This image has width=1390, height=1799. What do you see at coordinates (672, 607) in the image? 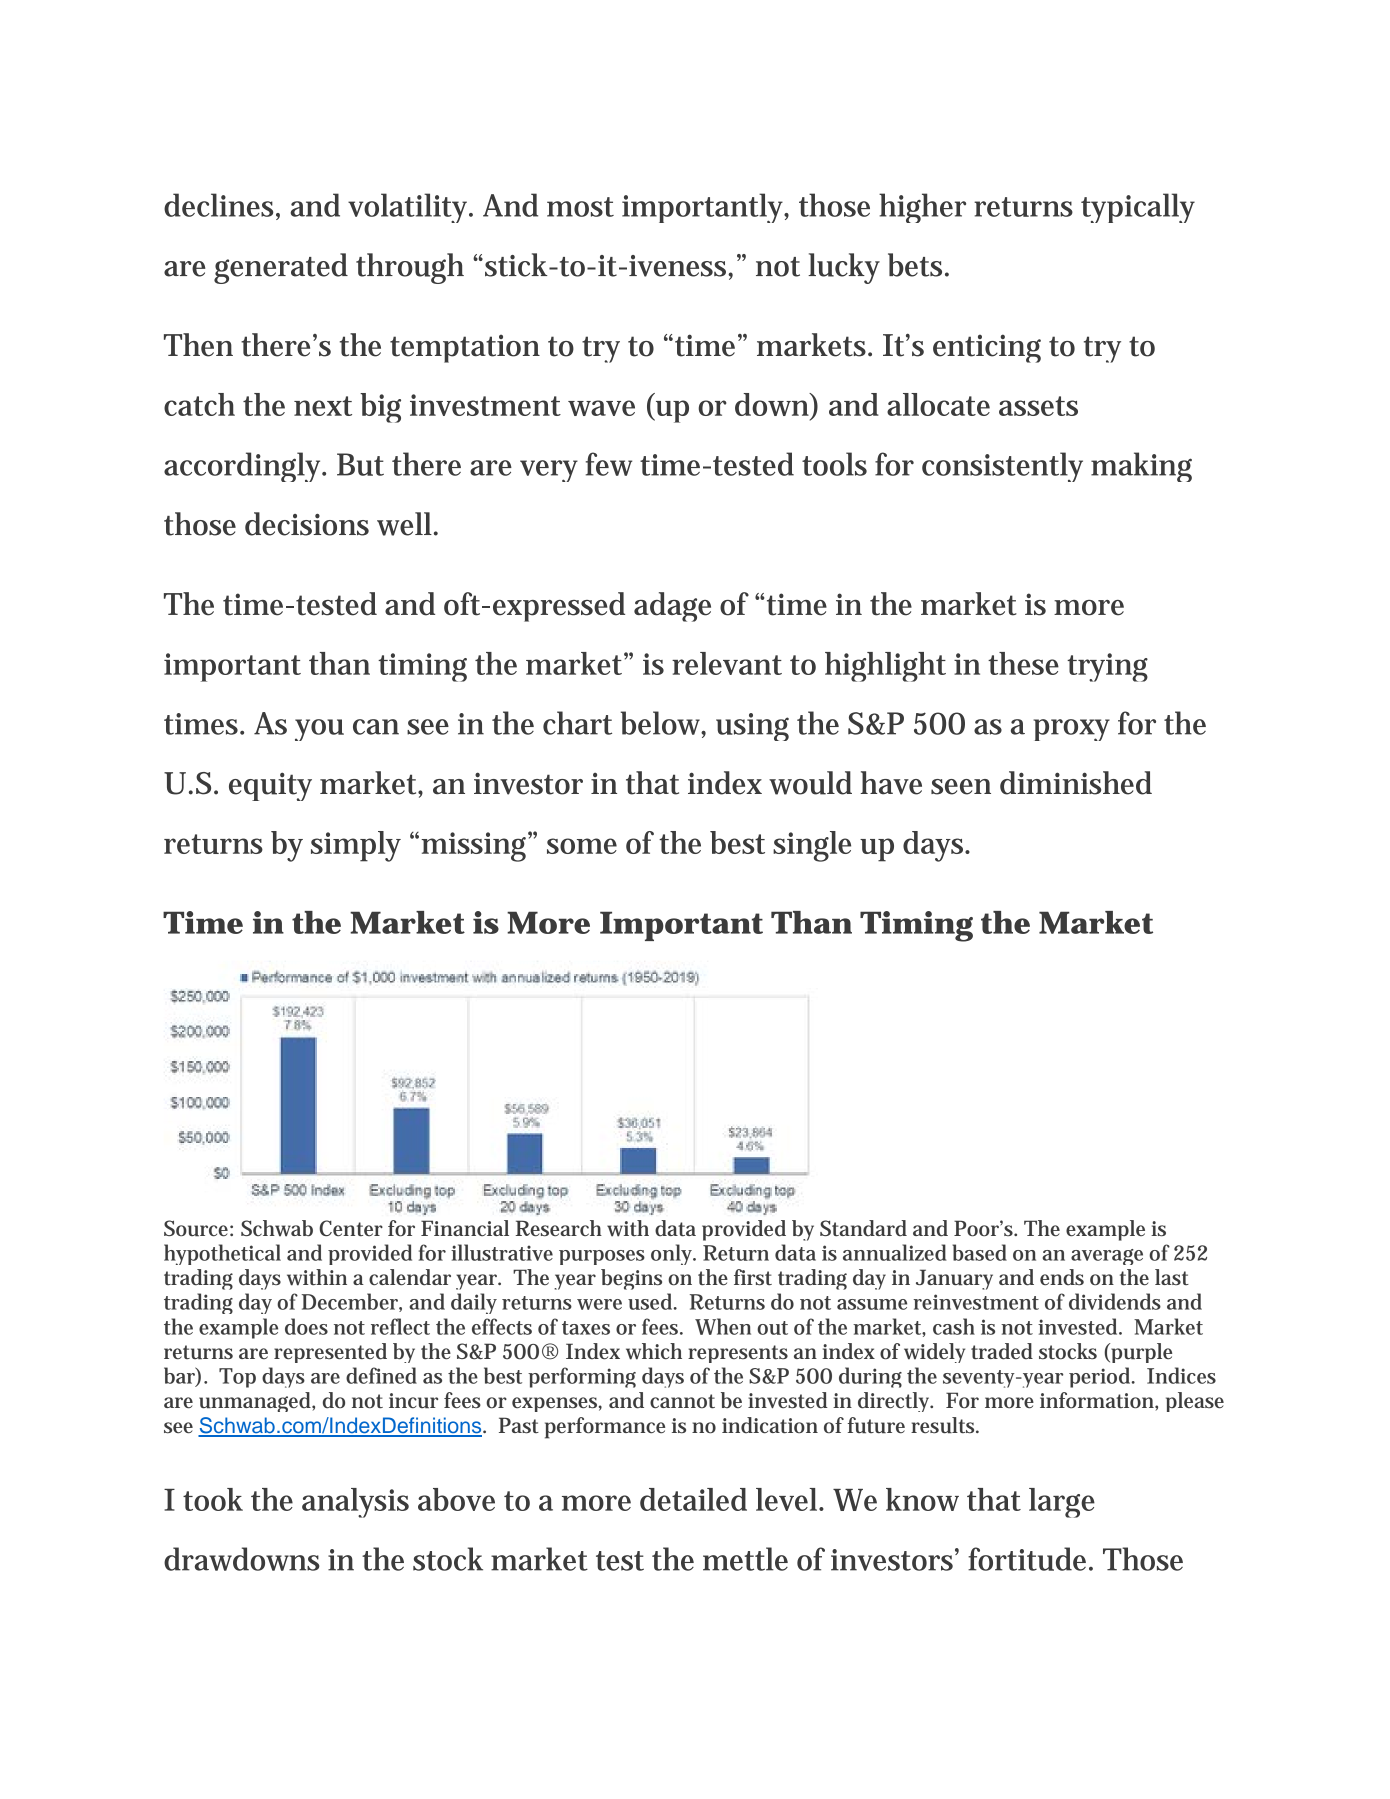
I see `adage` at bounding box center [672, 607].
